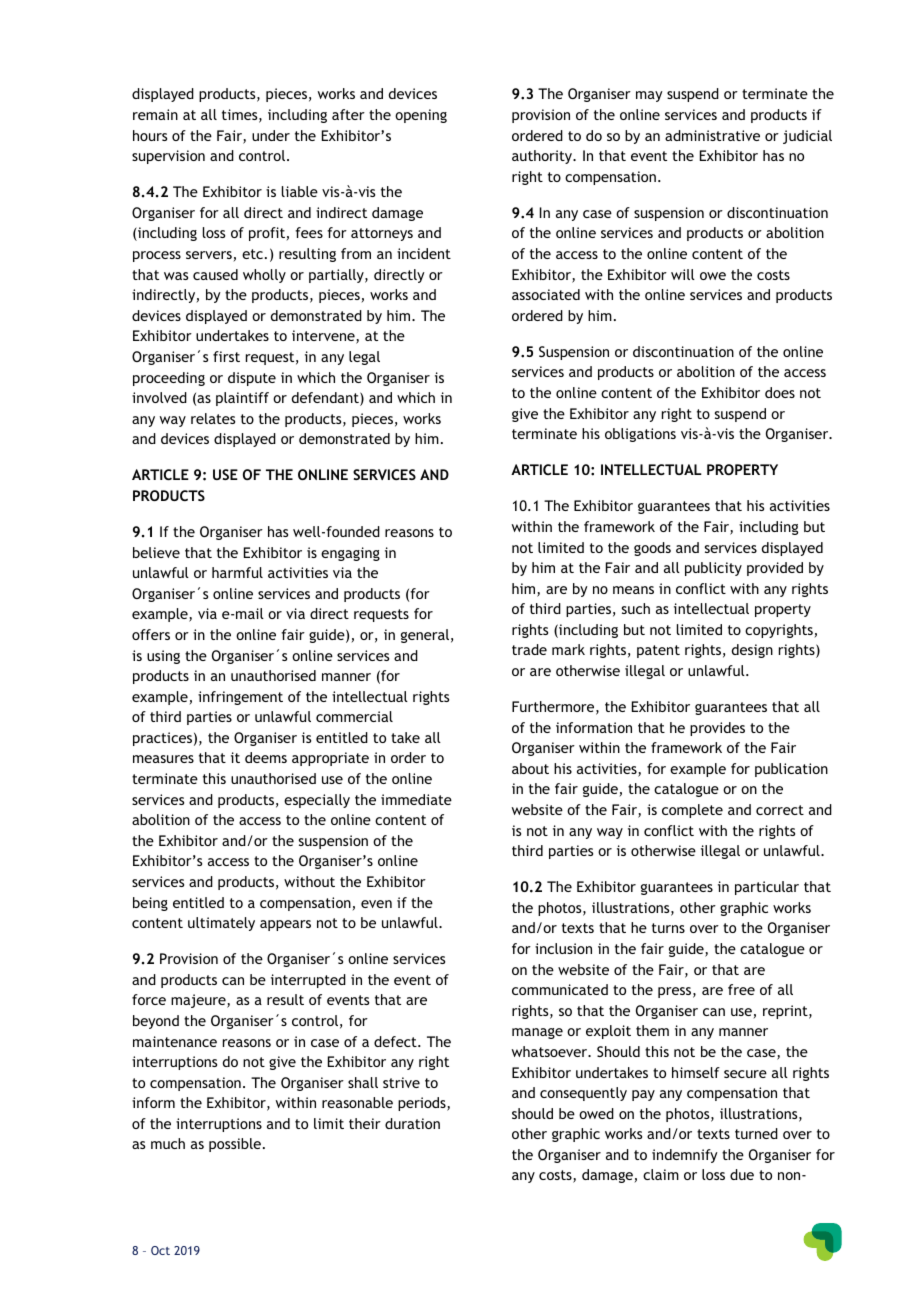  I want to click on administrative, so click(712, 135).
